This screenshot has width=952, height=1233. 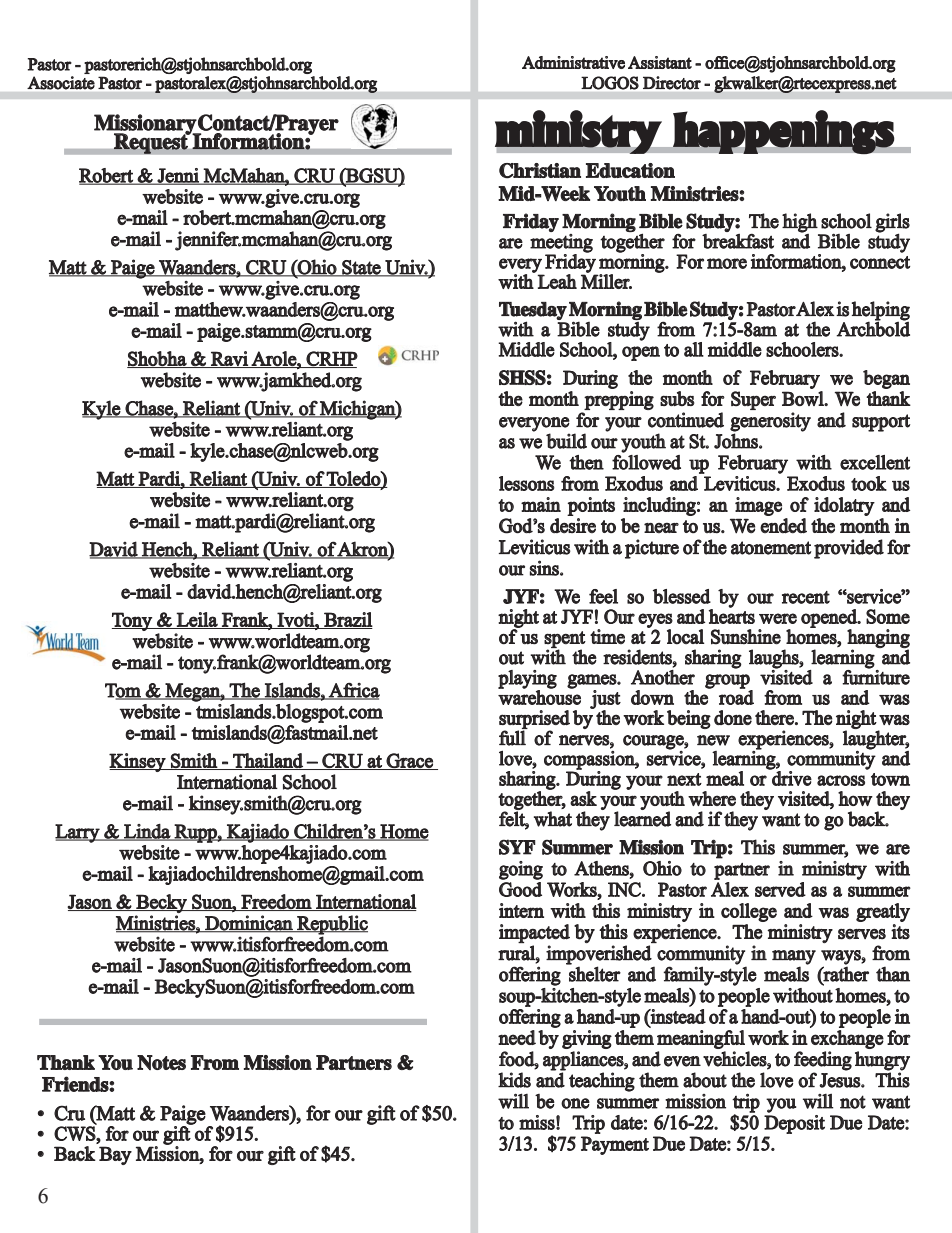 I want to click on Tom, so click(x=124, y=691).
